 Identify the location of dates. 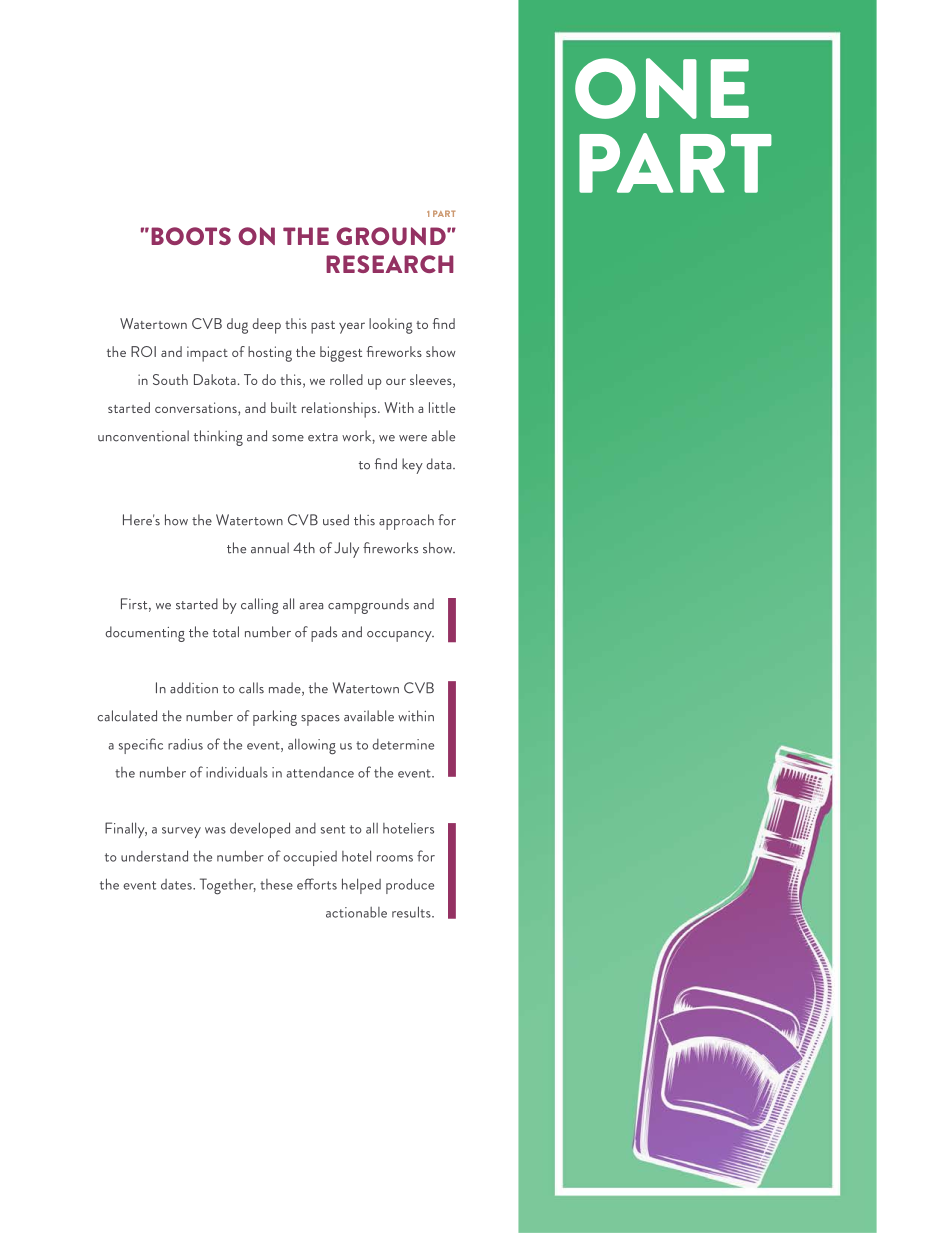
(177, 884).
